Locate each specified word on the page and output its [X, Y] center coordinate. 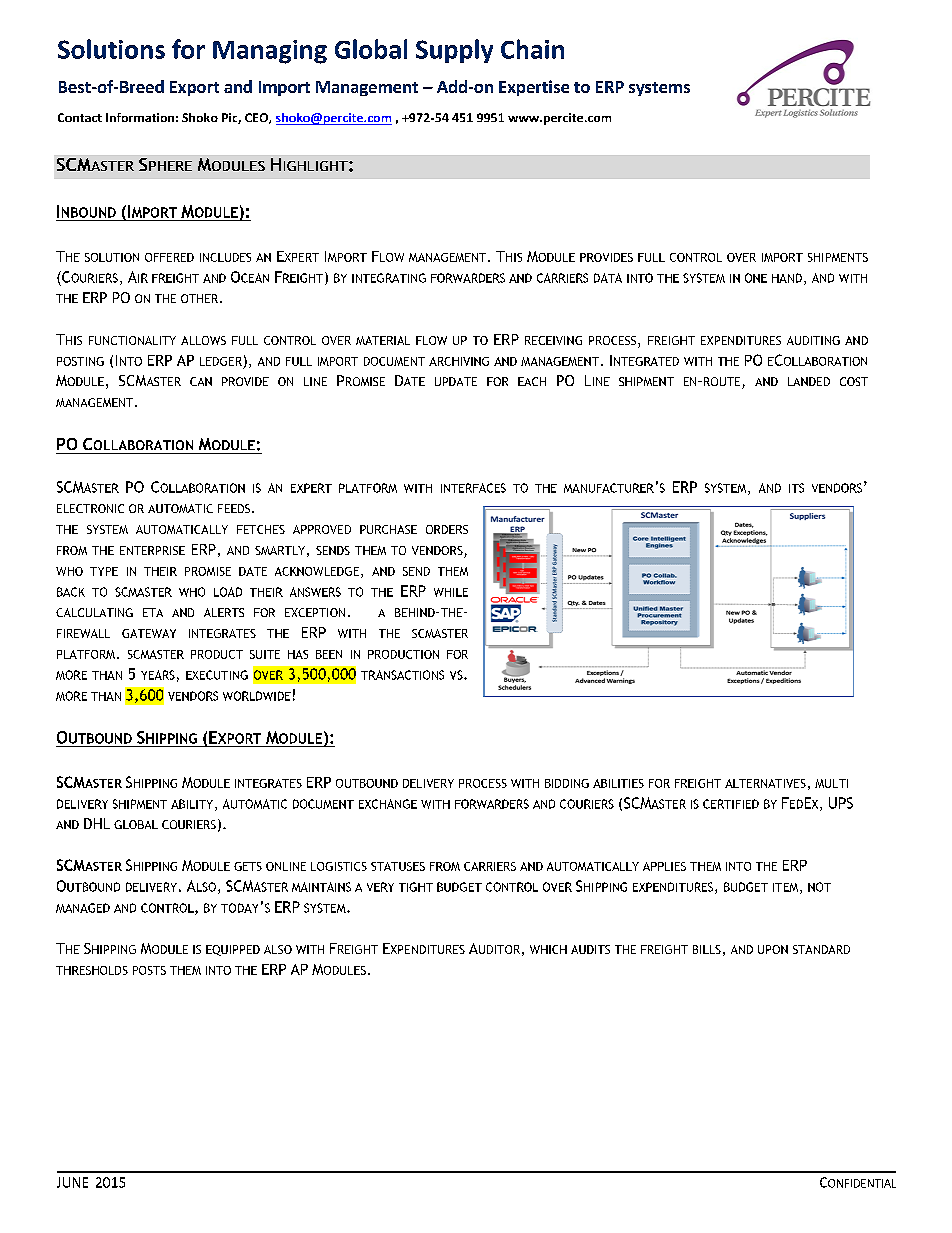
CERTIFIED [731, 804]
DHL [97, 823]
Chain [532, 49]
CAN [201, 381]
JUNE [72, 1182]
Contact [80, 117]
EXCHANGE [388, 804]
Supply [454, 51]
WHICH [548, 949]
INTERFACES [473, 488]
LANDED [809, 381]
